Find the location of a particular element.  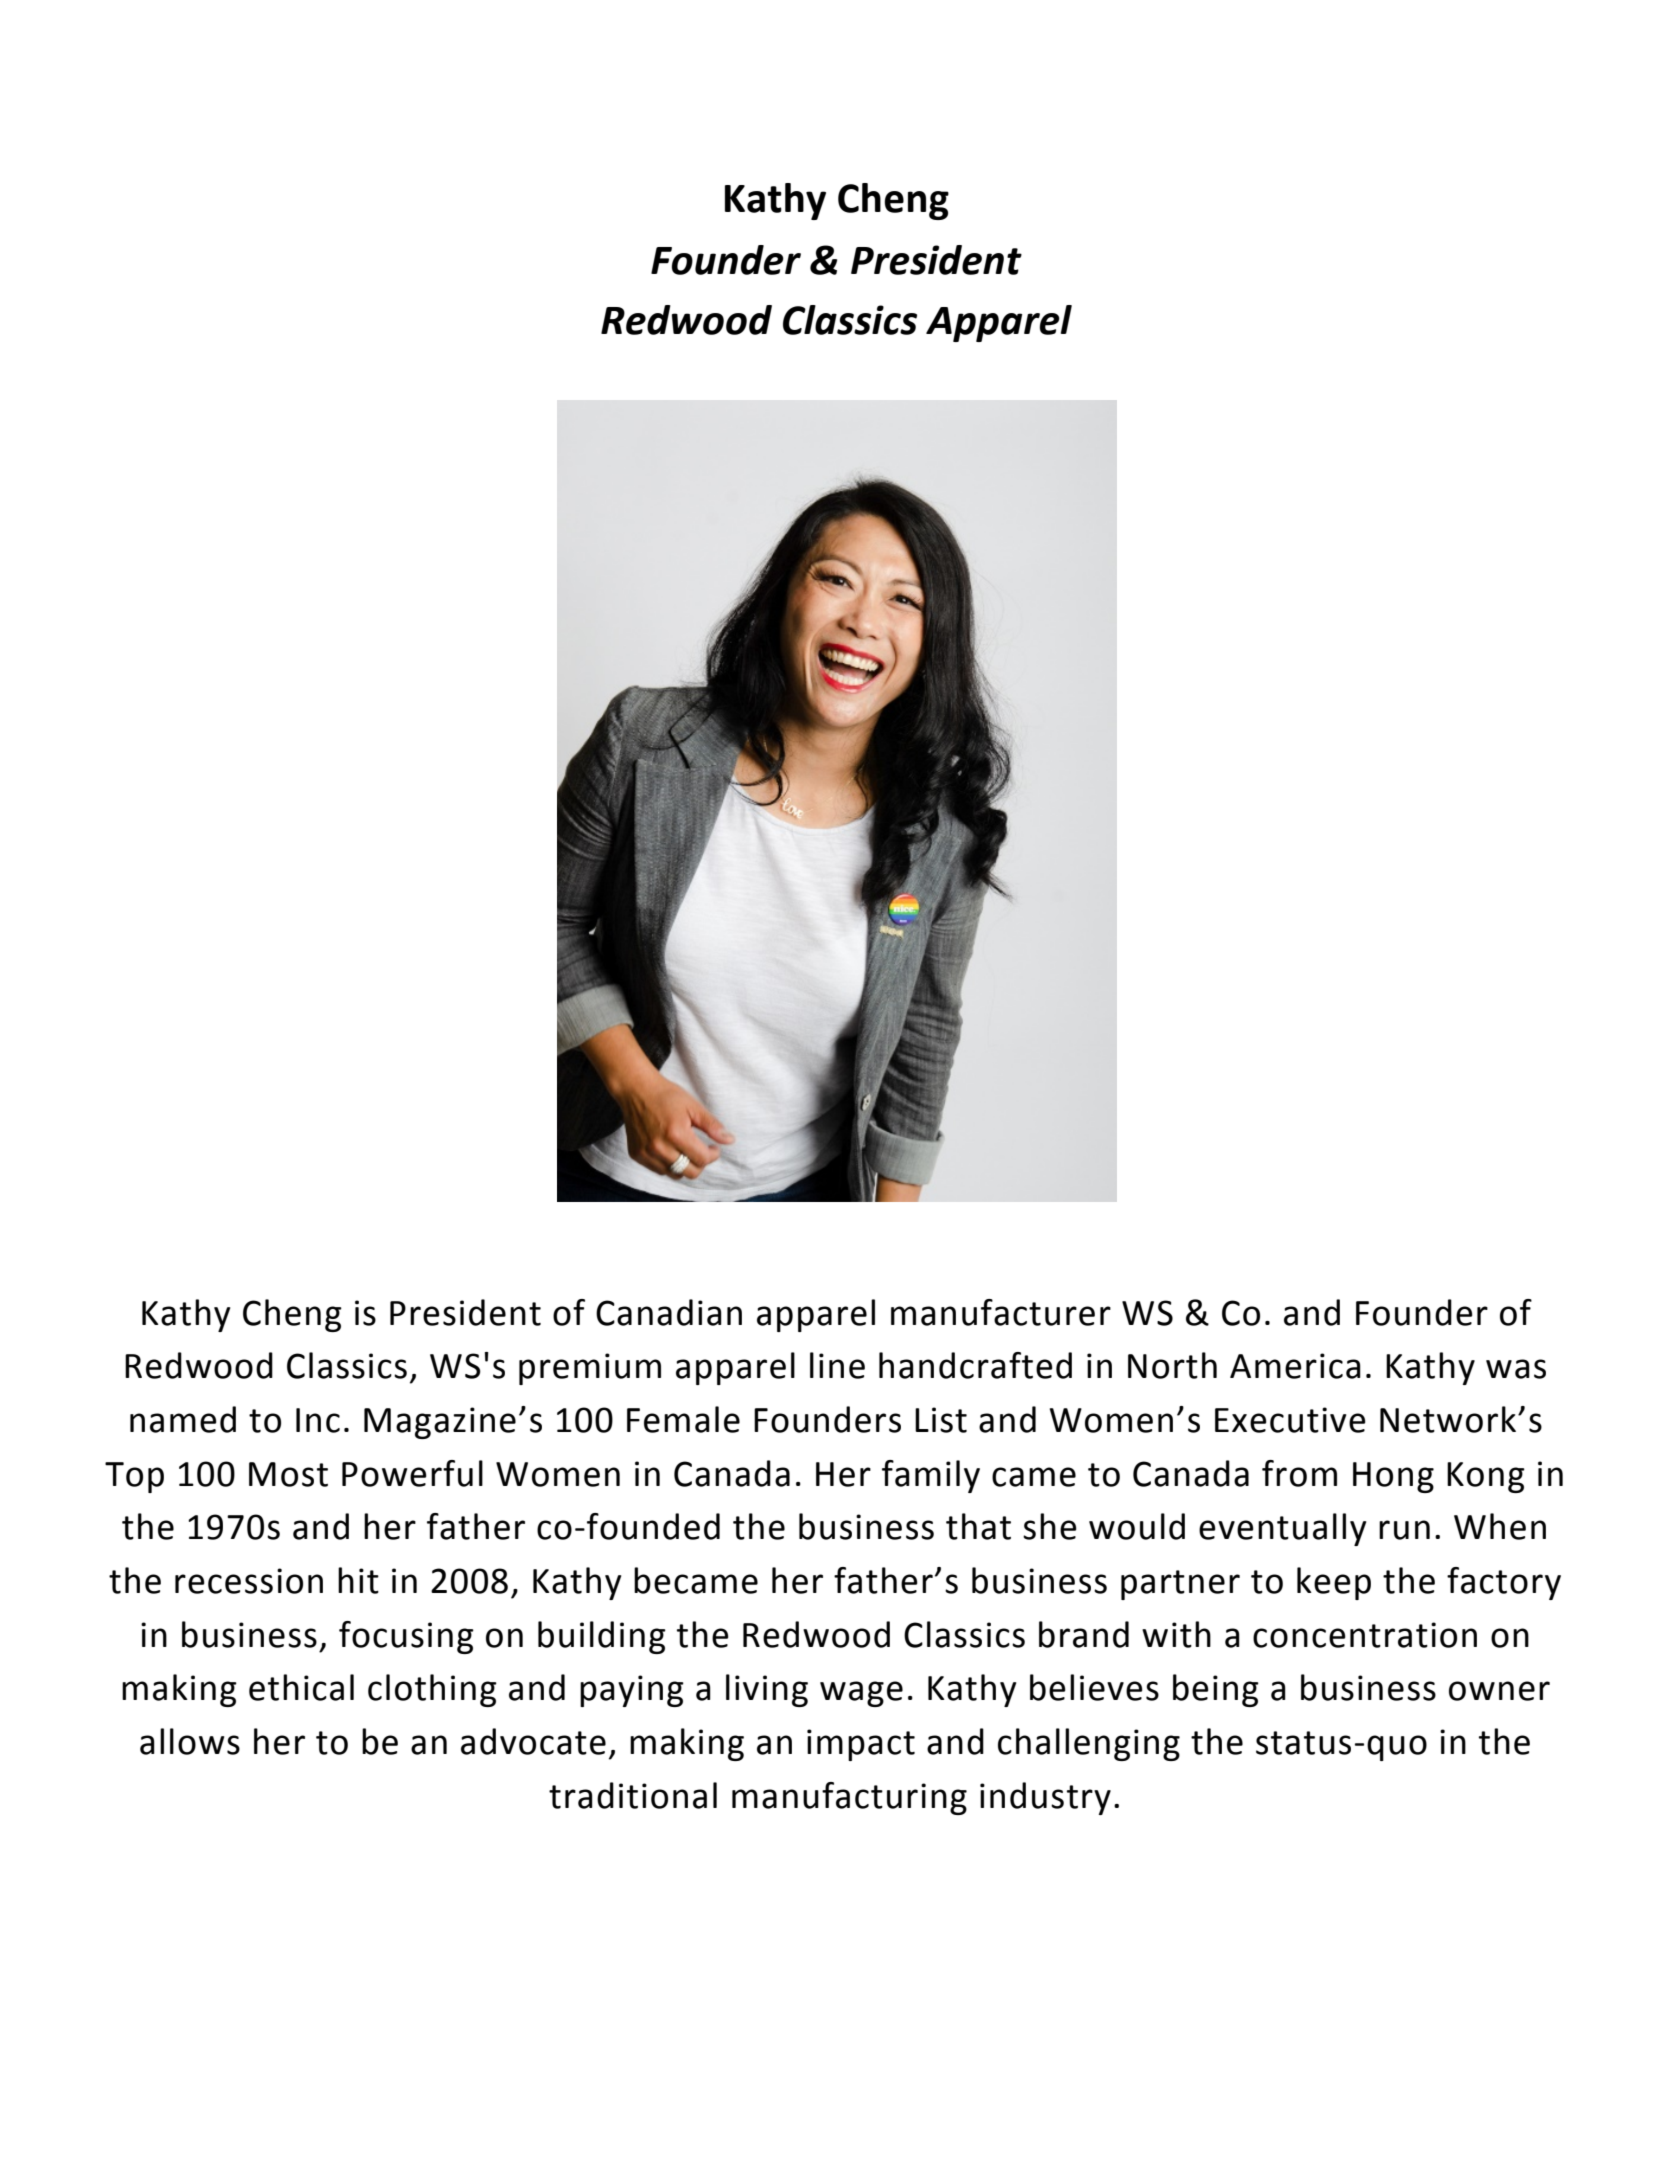

run is located at coordinates (1404, 1530).
